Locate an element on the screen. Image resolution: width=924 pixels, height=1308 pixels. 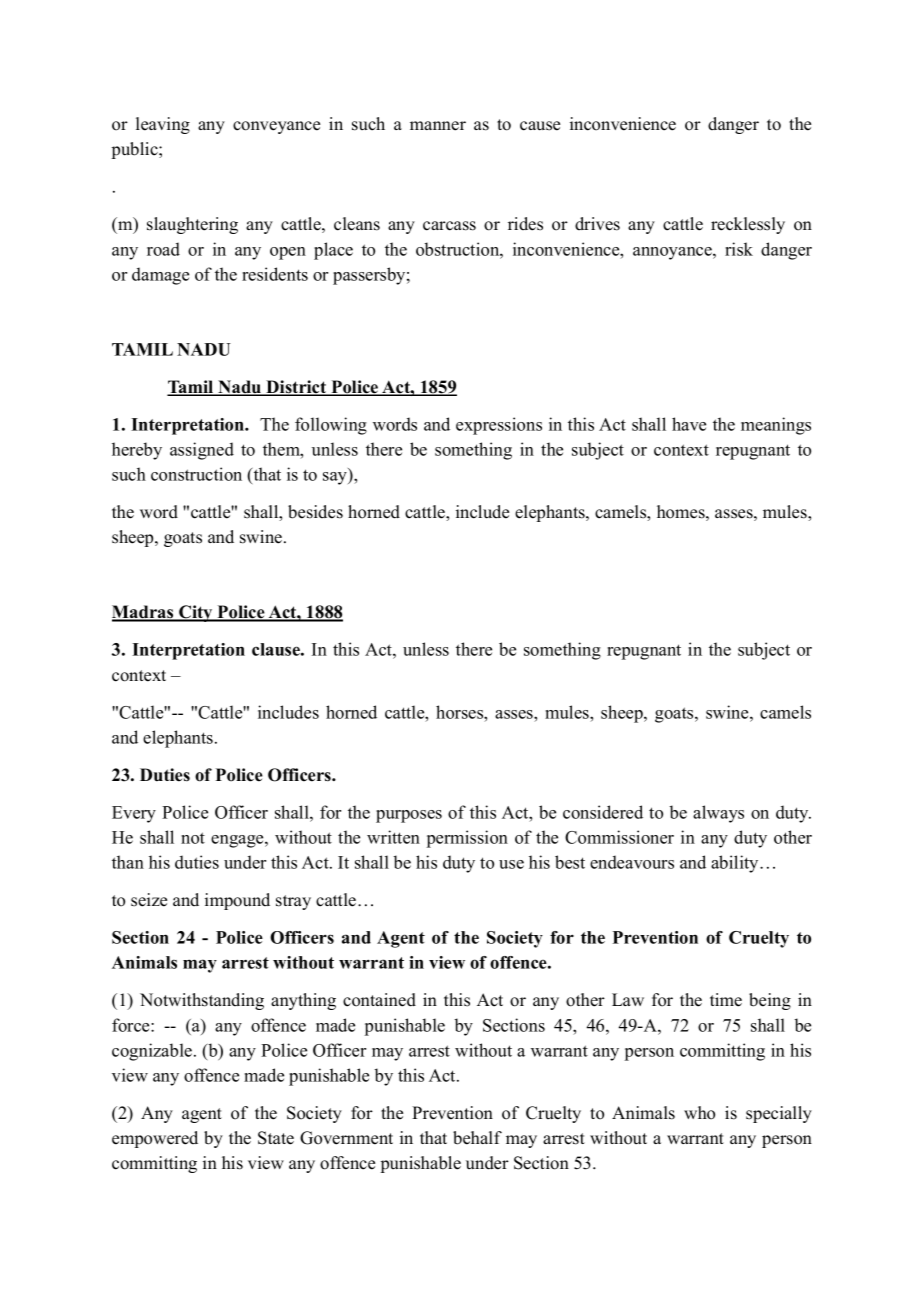
besides is located at coordinates (315, 512).
